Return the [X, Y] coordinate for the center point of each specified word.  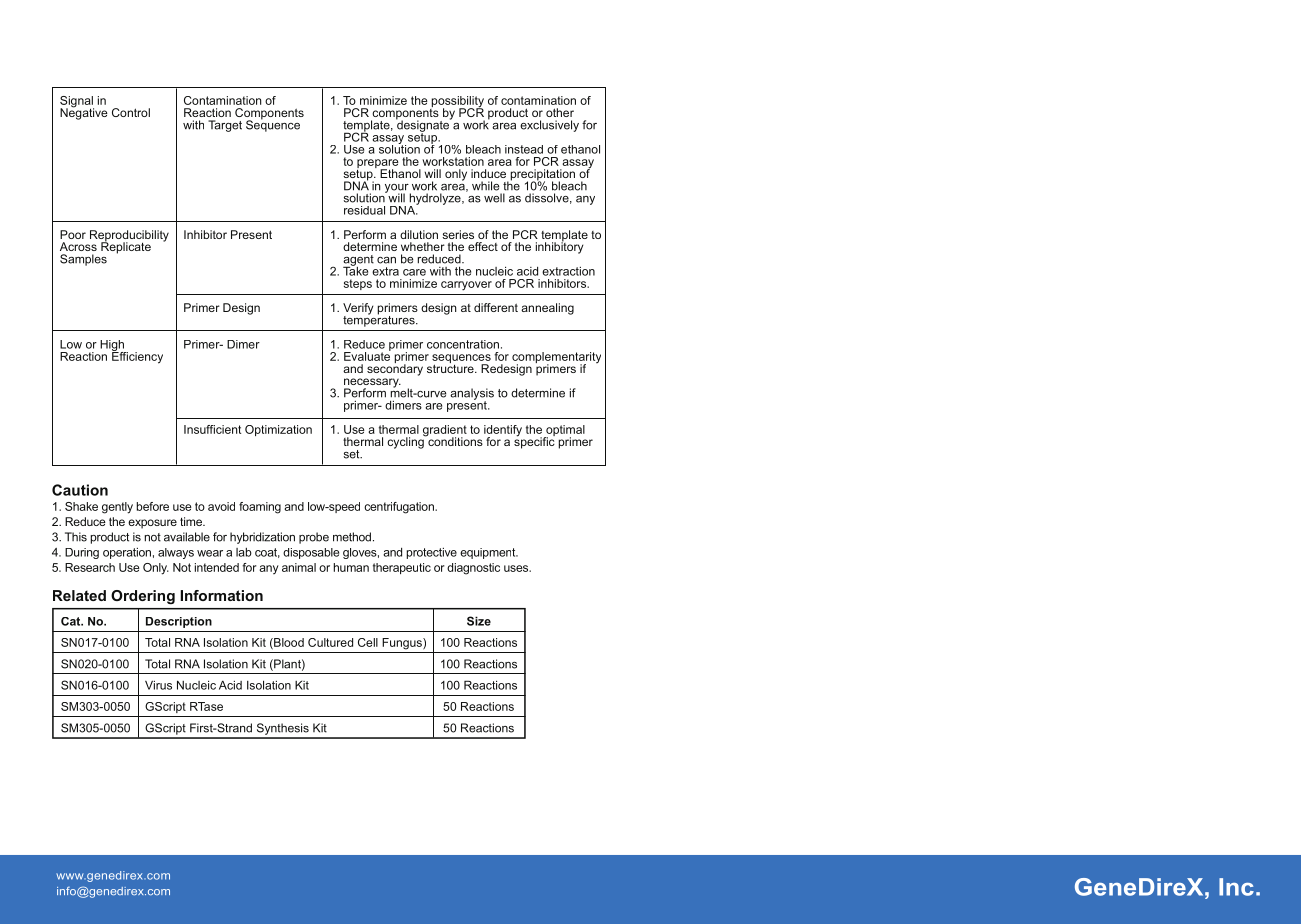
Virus [158, 685]
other [560, 112]
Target [225, 126]
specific [534, 442]
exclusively [549, 126]
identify [503, 432]
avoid [221, 506]
